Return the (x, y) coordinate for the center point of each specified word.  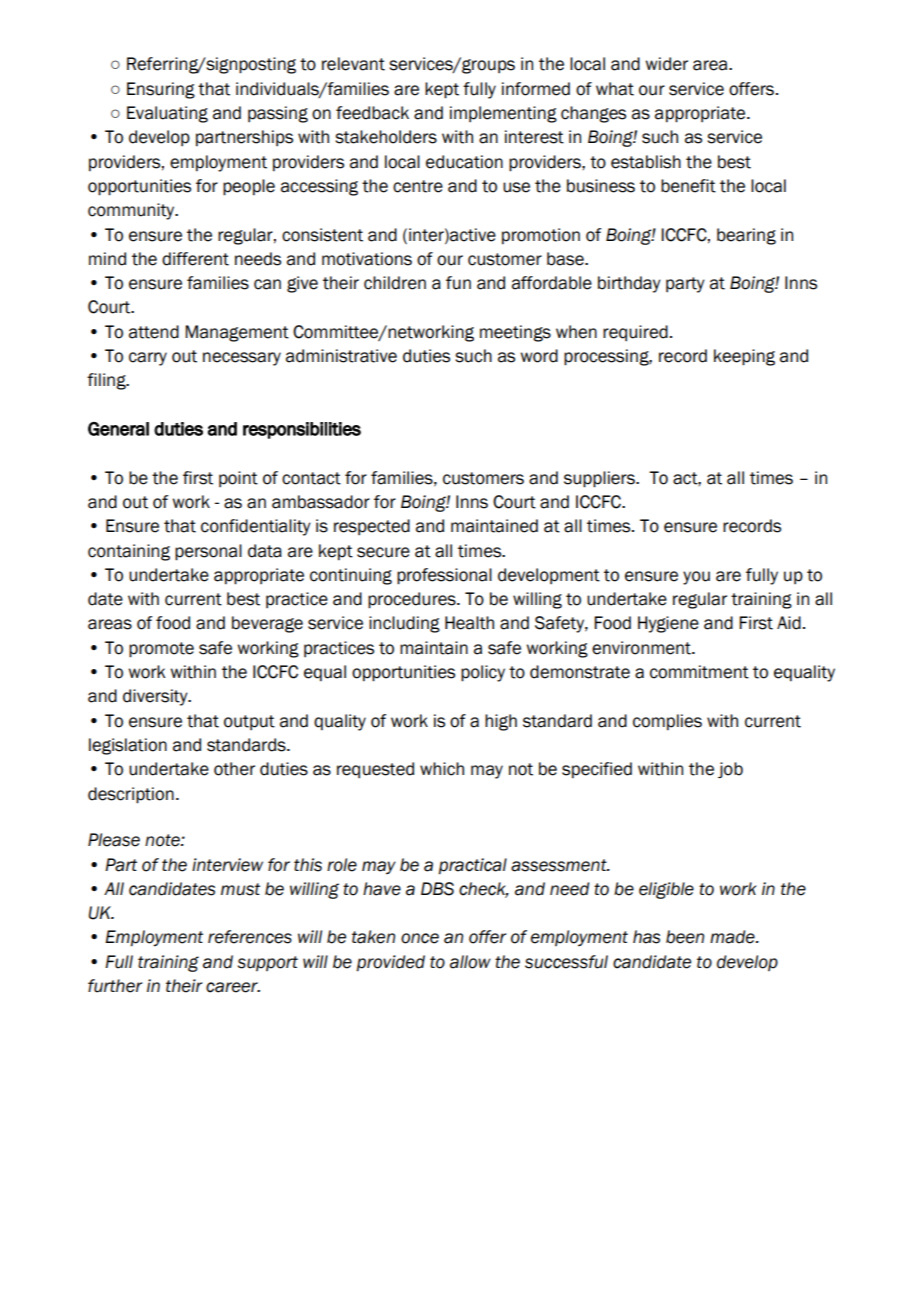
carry (148, 359)
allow (470, 962)
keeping (744, 357)
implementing (503, 114)
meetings (515, 333)
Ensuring (161, 90)
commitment (699, 672)
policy (483, 673)
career (233, 987)
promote (161, 650)
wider (666, 64)
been (685, 937)
